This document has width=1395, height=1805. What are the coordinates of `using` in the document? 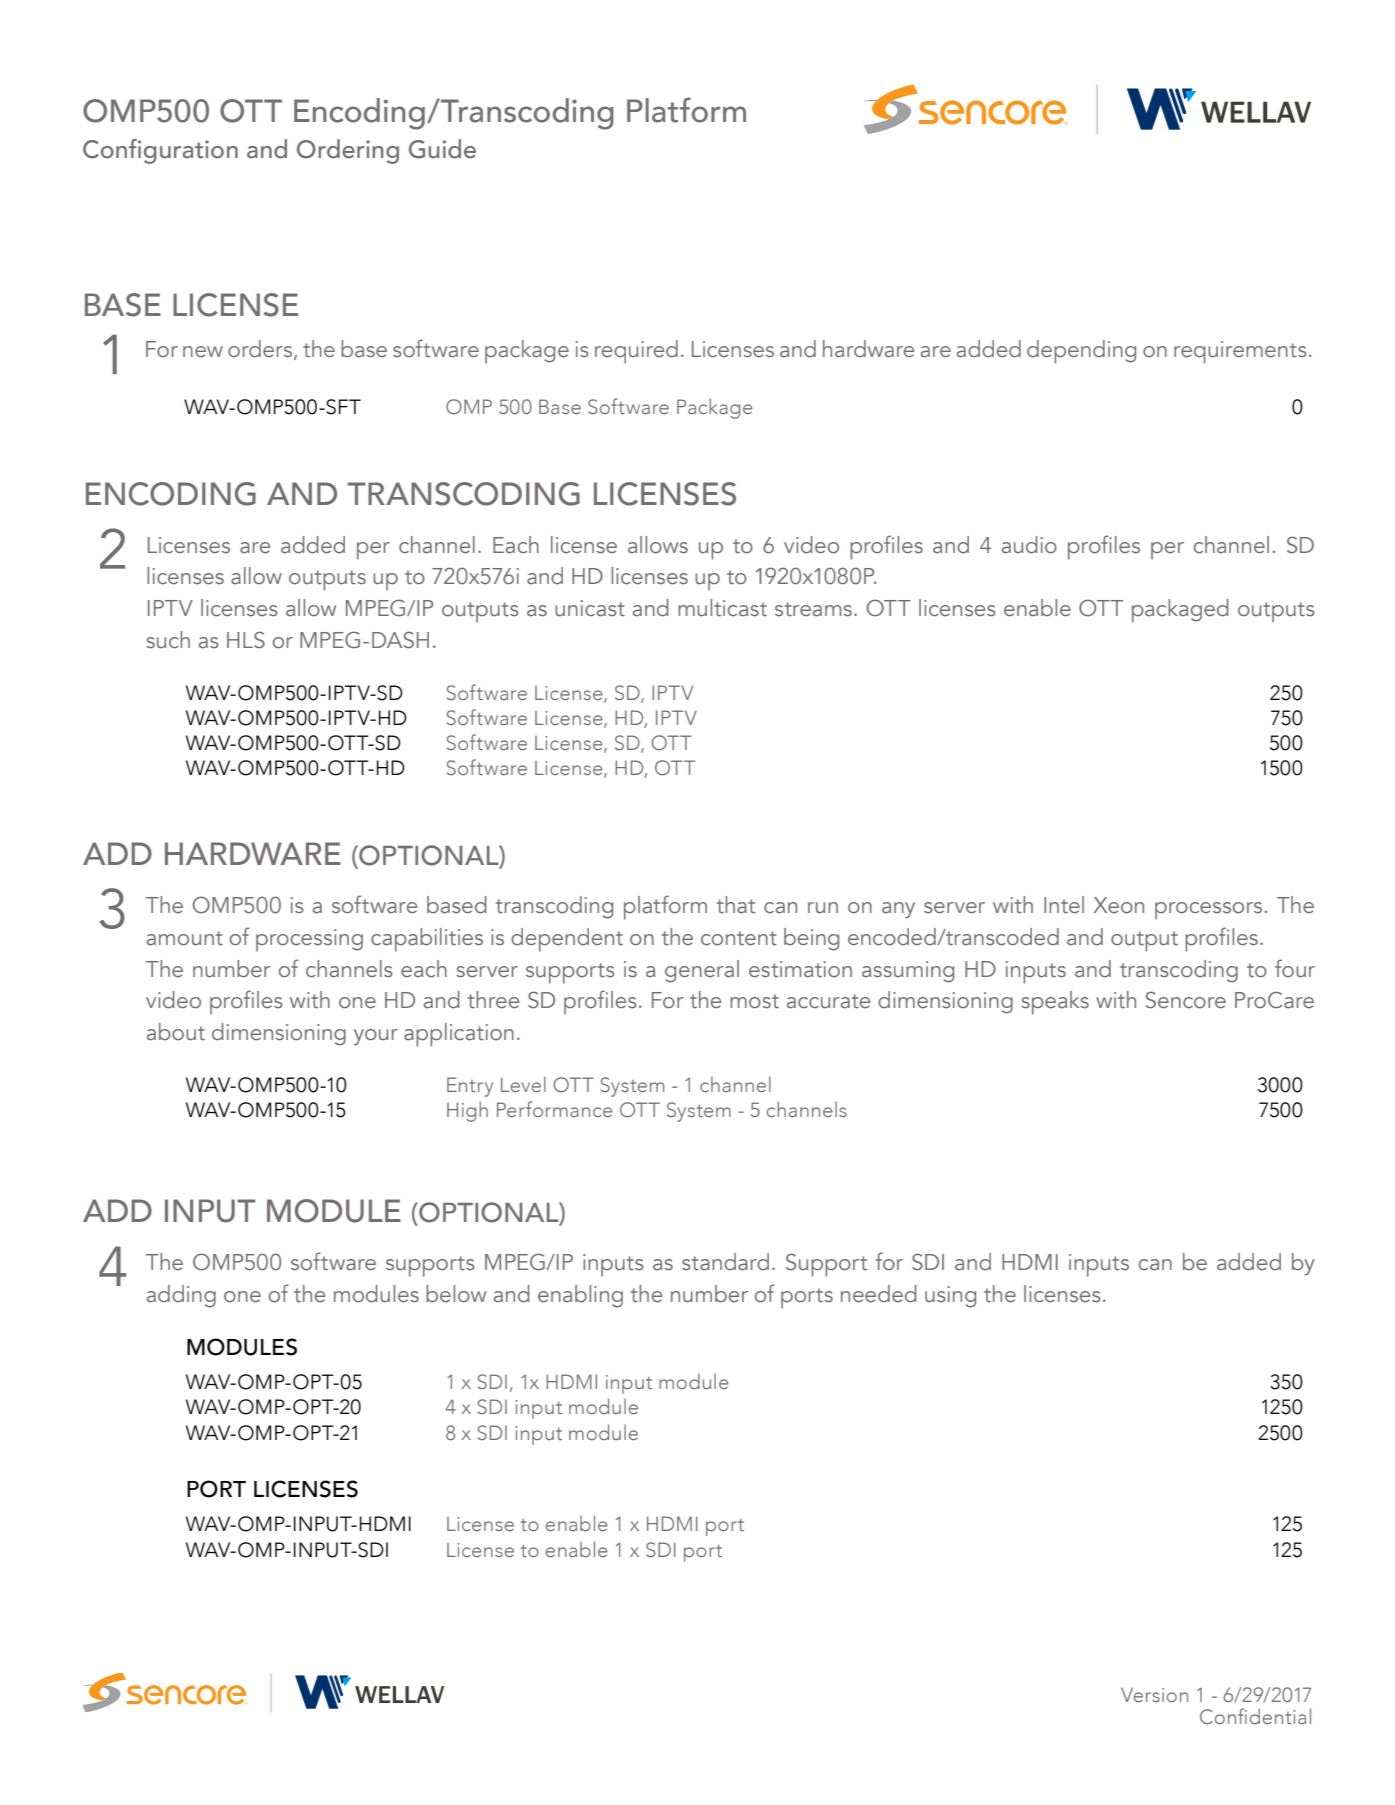 It's located at (950, 1297).
